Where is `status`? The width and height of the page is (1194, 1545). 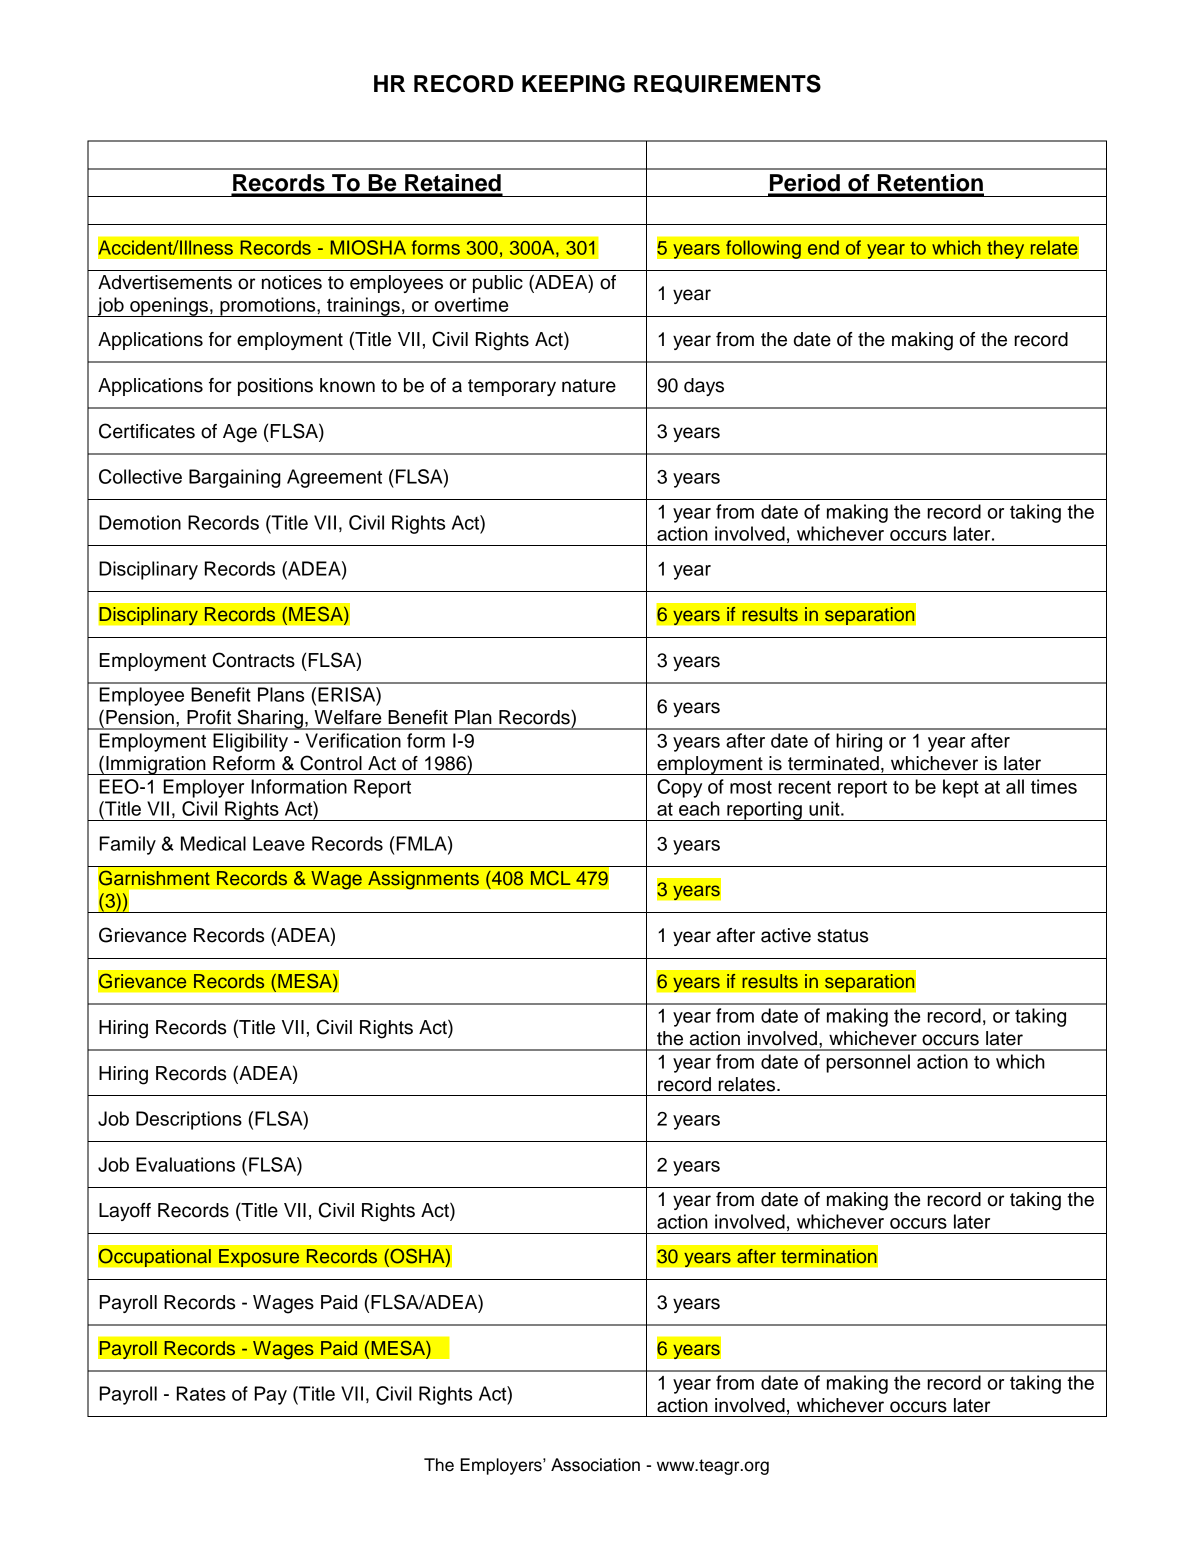
status is located at coordinates (842, 936).
